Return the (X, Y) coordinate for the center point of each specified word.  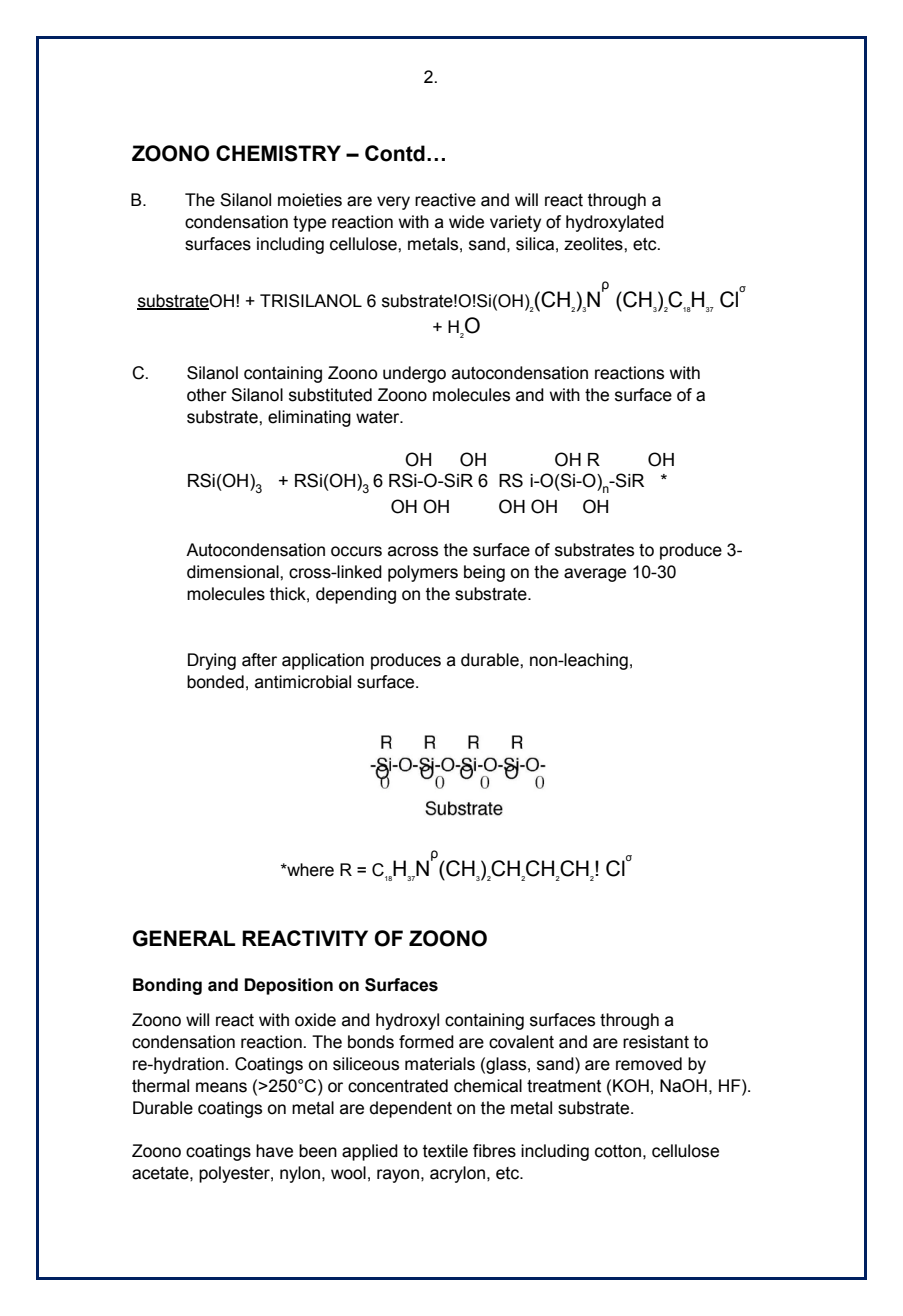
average (595, 575)
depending (356, 595)
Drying (212, 661)
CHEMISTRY (278, 153)
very (393, 203)
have (274, 1151)
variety (515, 223)
